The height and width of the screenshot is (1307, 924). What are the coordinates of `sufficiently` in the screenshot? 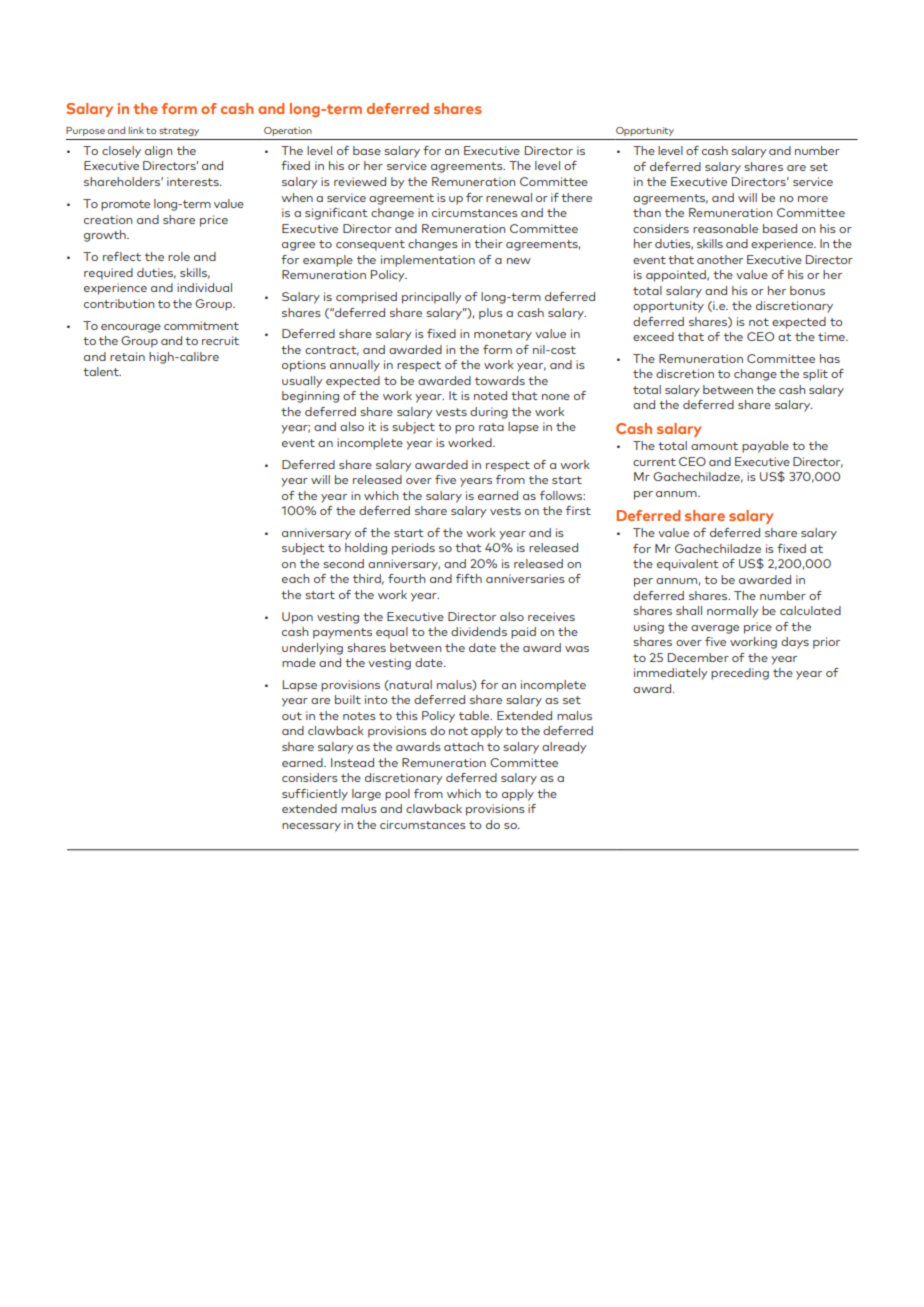 It's located at (315, 795).
